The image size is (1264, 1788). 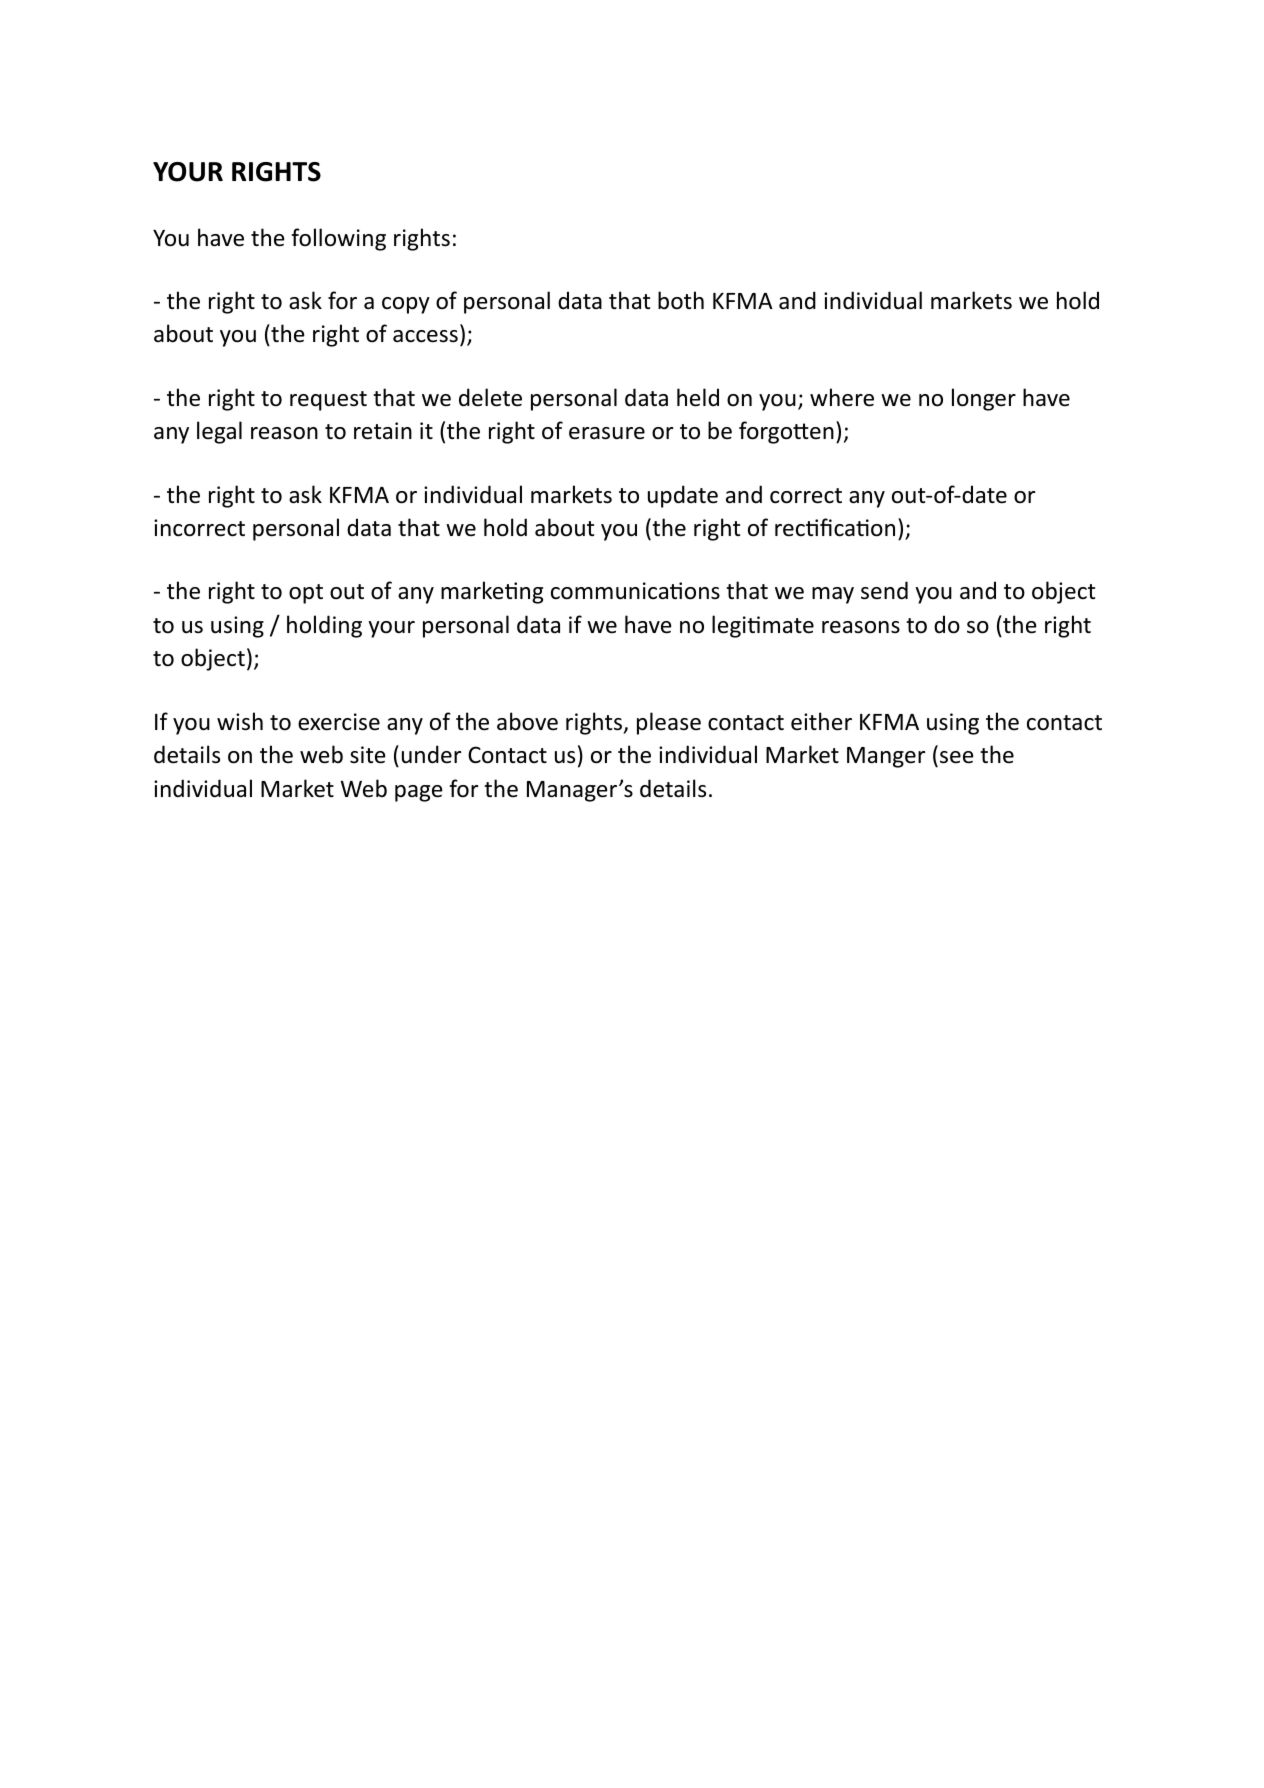 I want to click on where, so click(x=842, y=397).
